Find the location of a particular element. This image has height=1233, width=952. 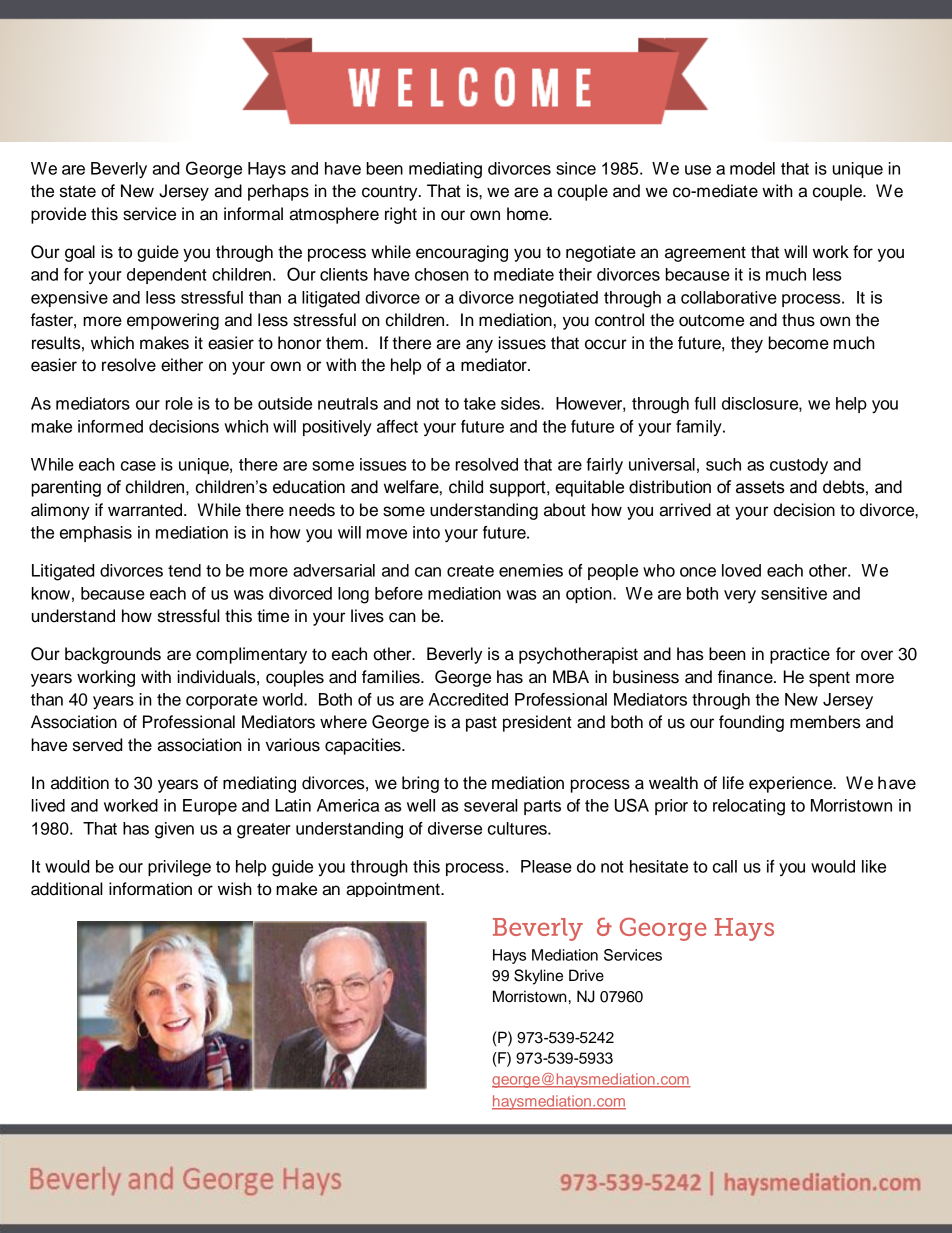

information is located at coordinates (150, 889).
